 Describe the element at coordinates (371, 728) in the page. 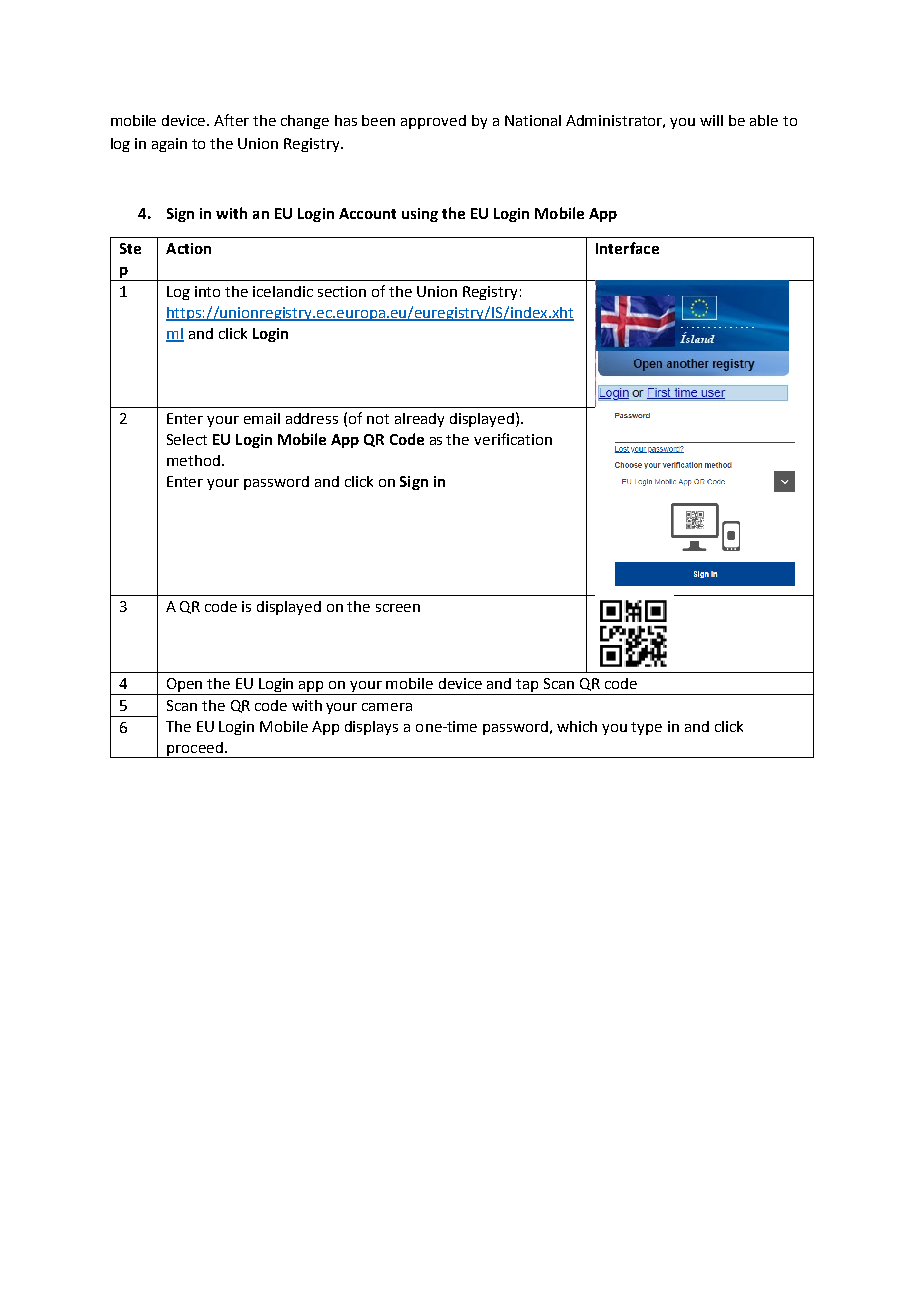

I see `displays` at that location.
